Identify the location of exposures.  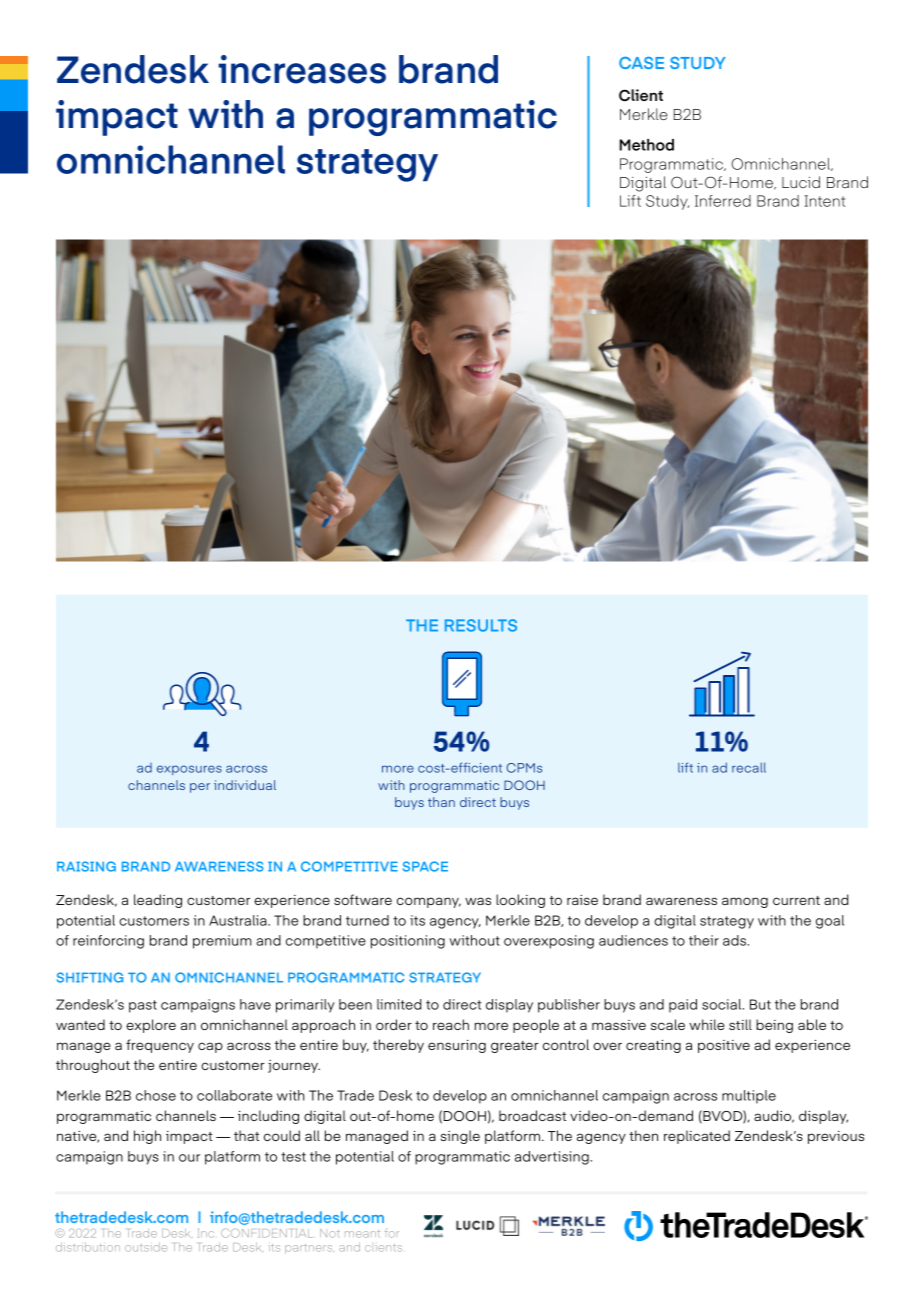
(189, 770).
